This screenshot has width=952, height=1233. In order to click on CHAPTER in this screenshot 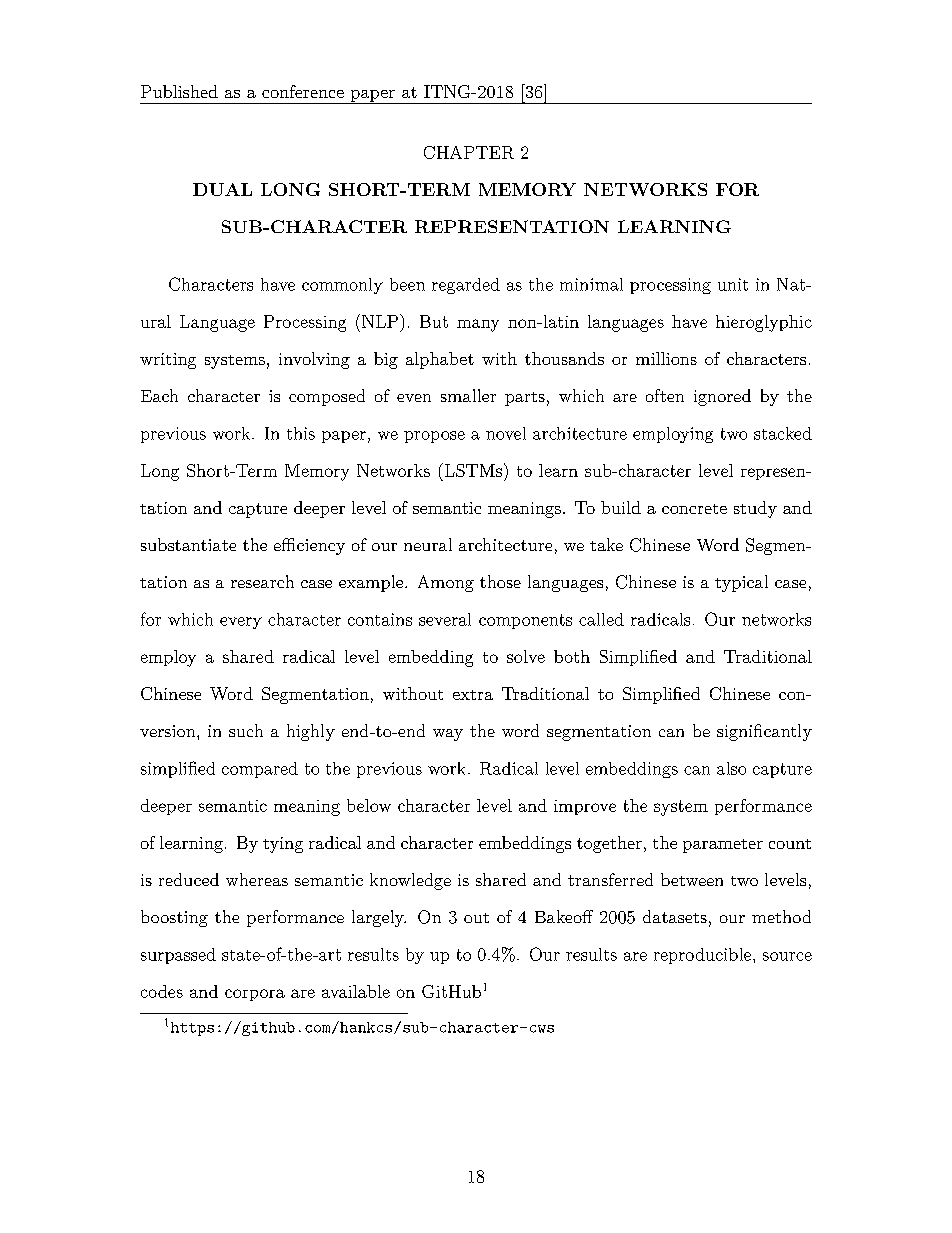, I will do `click(469, 152)`.
